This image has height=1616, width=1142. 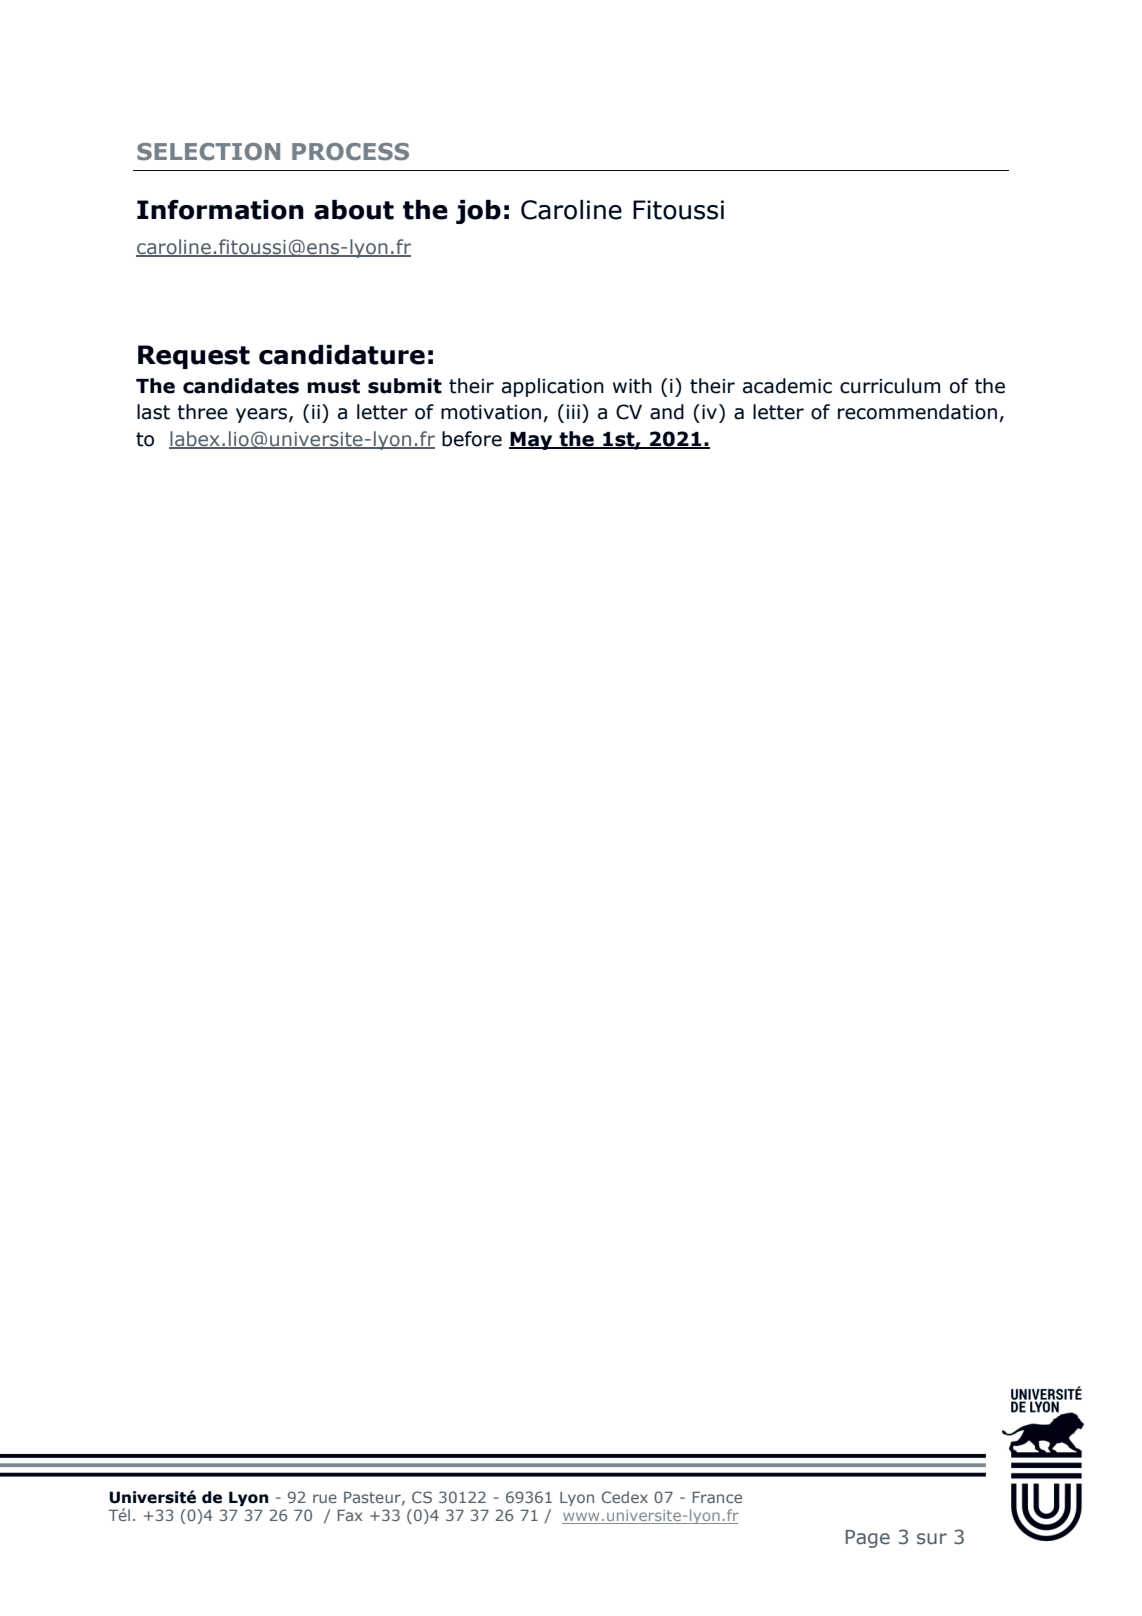 I want to click on academic, so click(x=787, y=386).
